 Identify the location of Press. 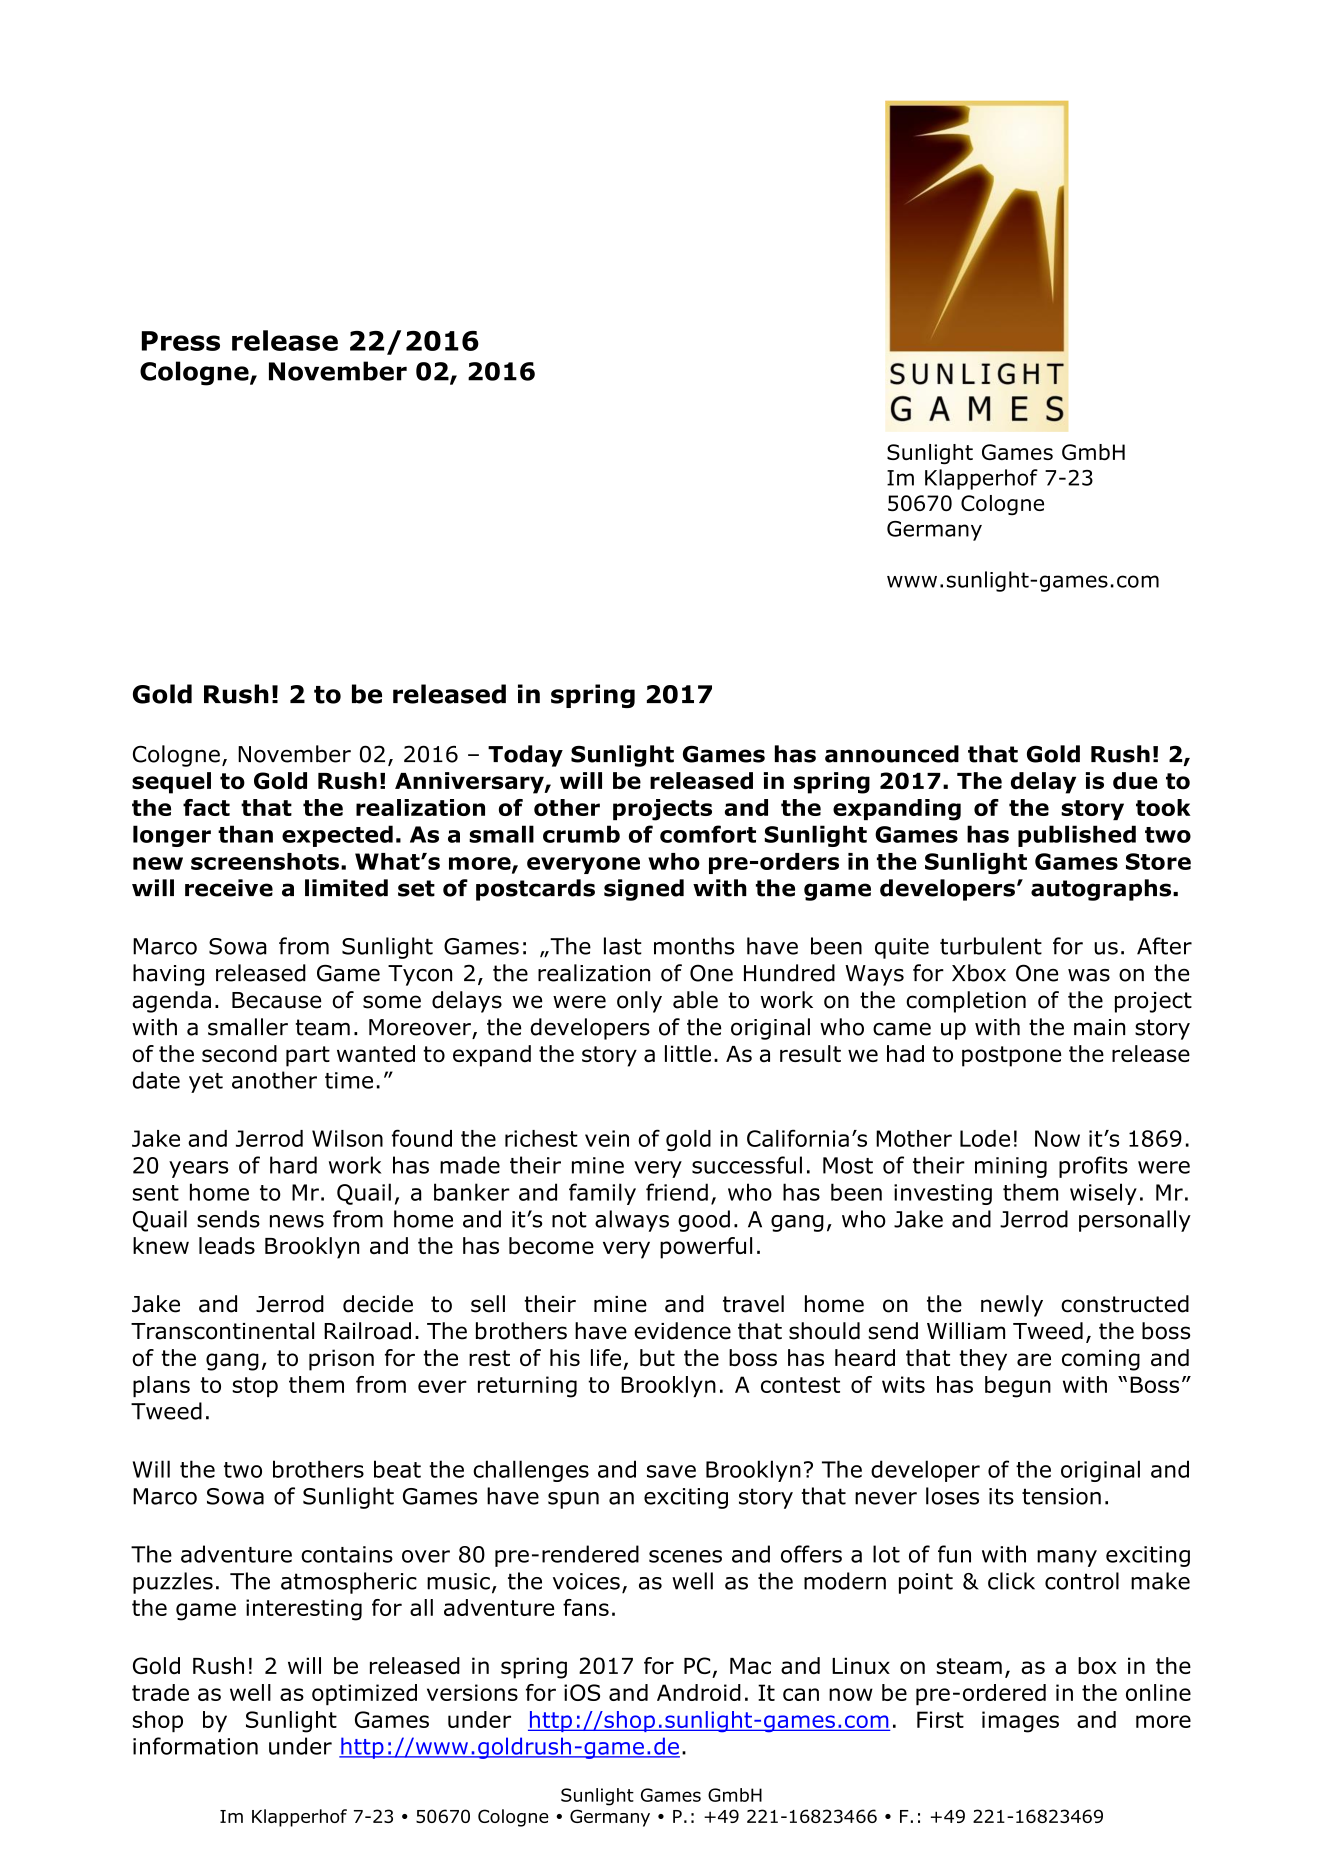
(181, 341).
